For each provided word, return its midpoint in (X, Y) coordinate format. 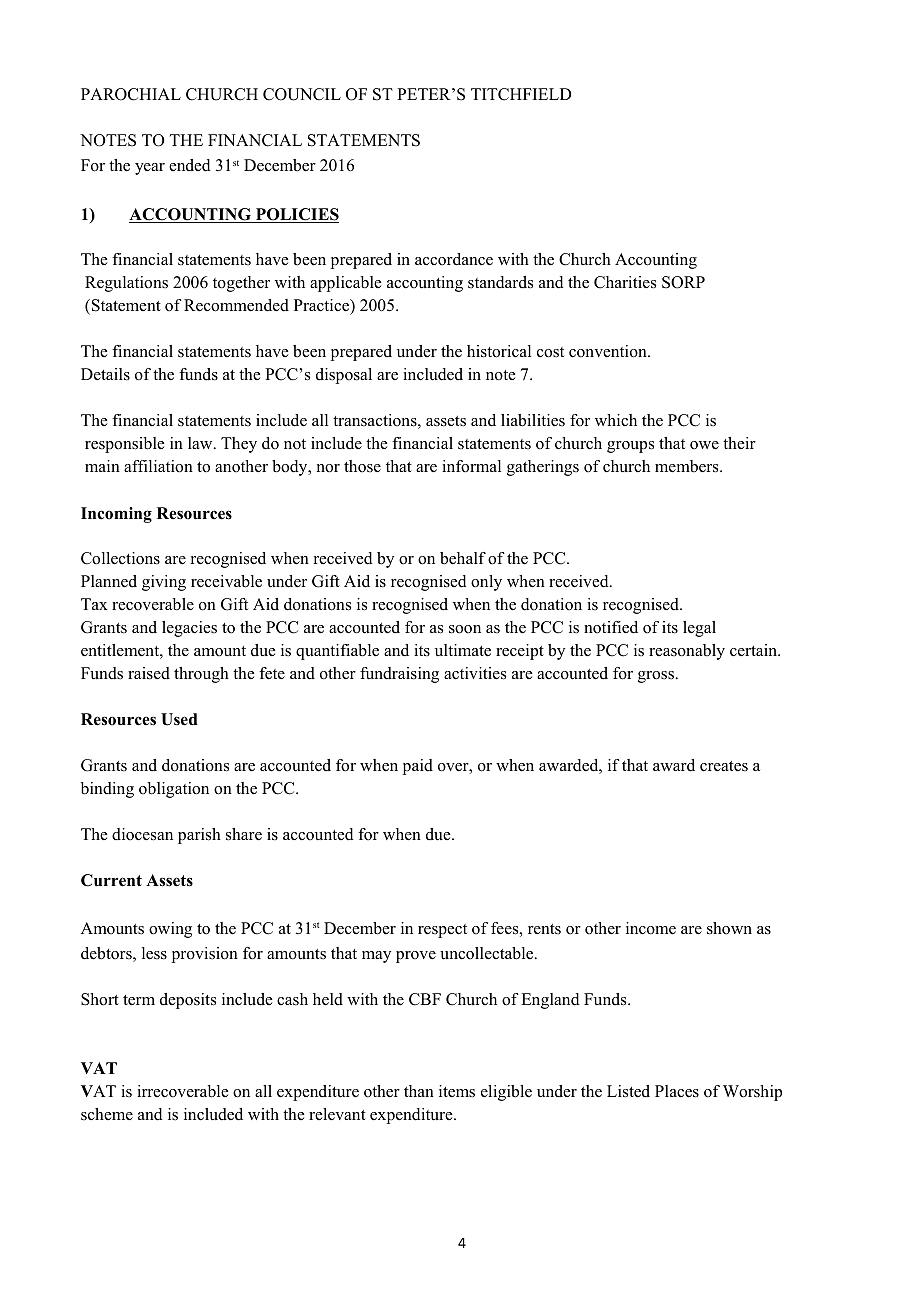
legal (699, 629)
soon (465, 629)
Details (105, 374)
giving (164, 583)
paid (418, 767)
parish (199, 836)
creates (724, 766)
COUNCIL (302, 94)
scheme (107, 1114)
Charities (625, 282)
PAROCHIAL (131, 94)
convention (609, 351)
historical (499, 351)
